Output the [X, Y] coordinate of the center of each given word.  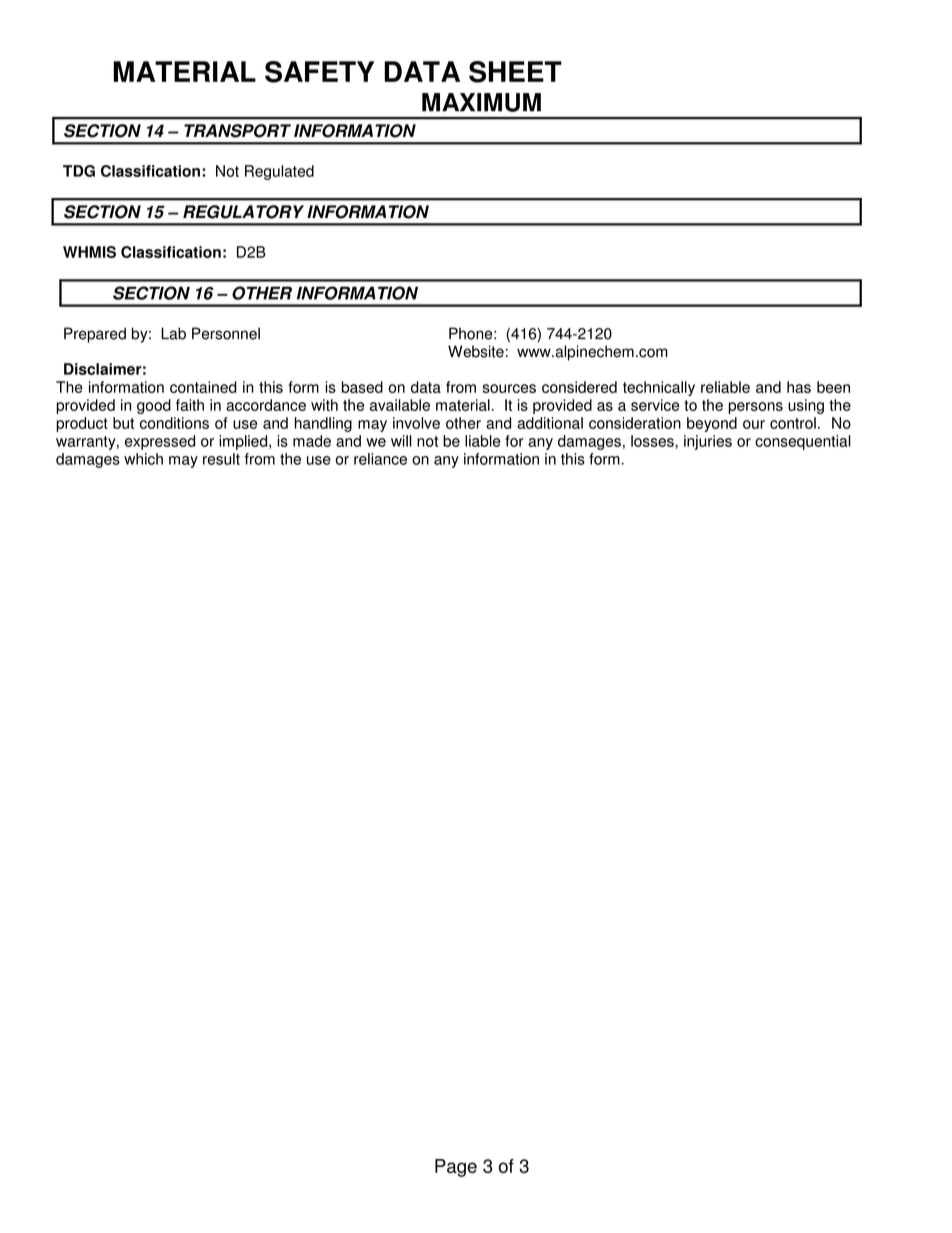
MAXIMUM [481, 102]
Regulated [279, 172]
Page [456, 1168]
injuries [708, 442]
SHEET [515, 72]
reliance [380, 459]
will [401, 441]
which [143, 459]
